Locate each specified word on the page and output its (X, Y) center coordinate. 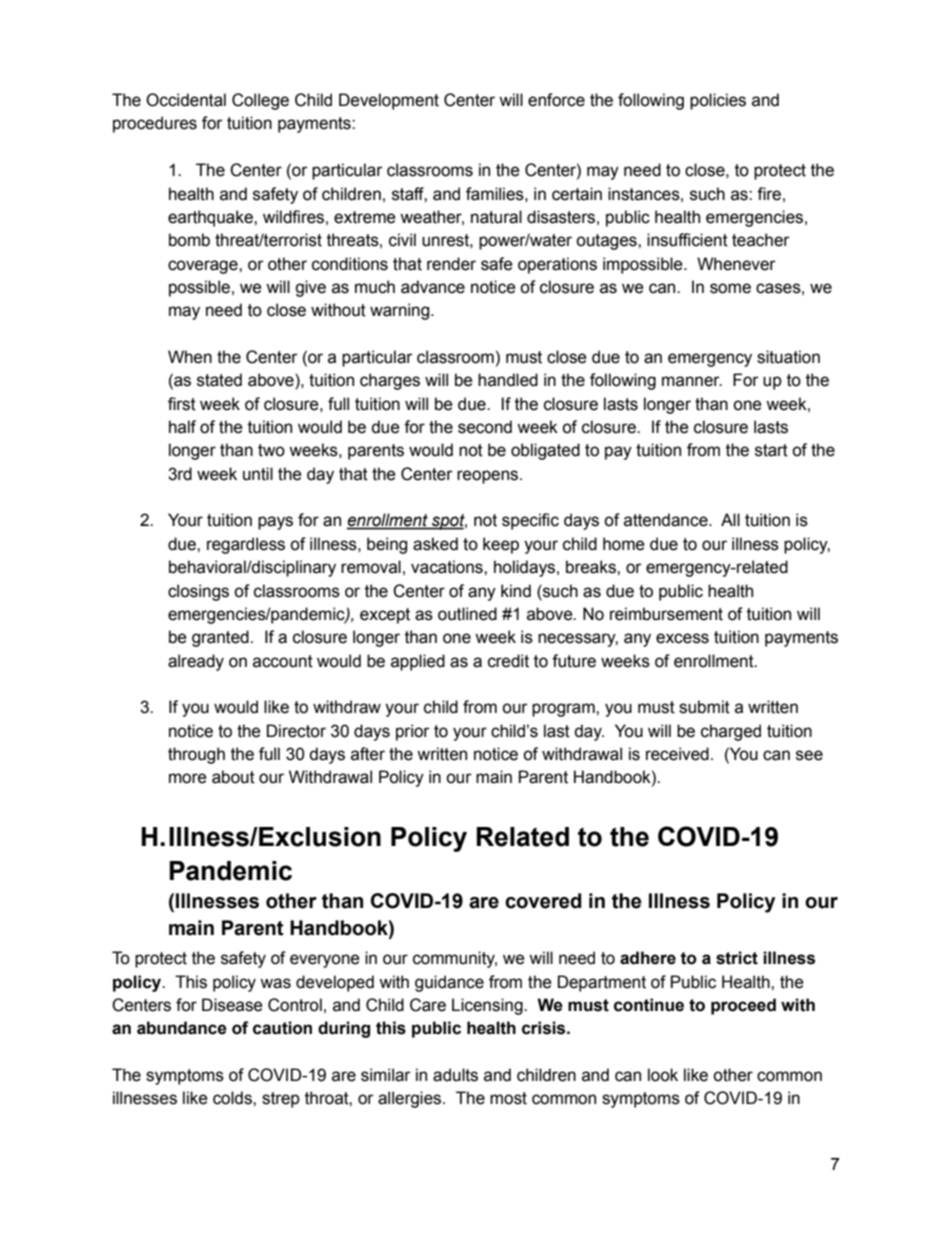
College (260, 101)
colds (233, 1098)
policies (718, 101)
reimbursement (666, 614)
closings (198, 592)
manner (692, 381)
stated (219, 380)
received (677, 754)
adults (455, 1075)
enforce (556, 100)
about (233, 777)
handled (508, 380)
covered (543, 901)
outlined (467, 614)
